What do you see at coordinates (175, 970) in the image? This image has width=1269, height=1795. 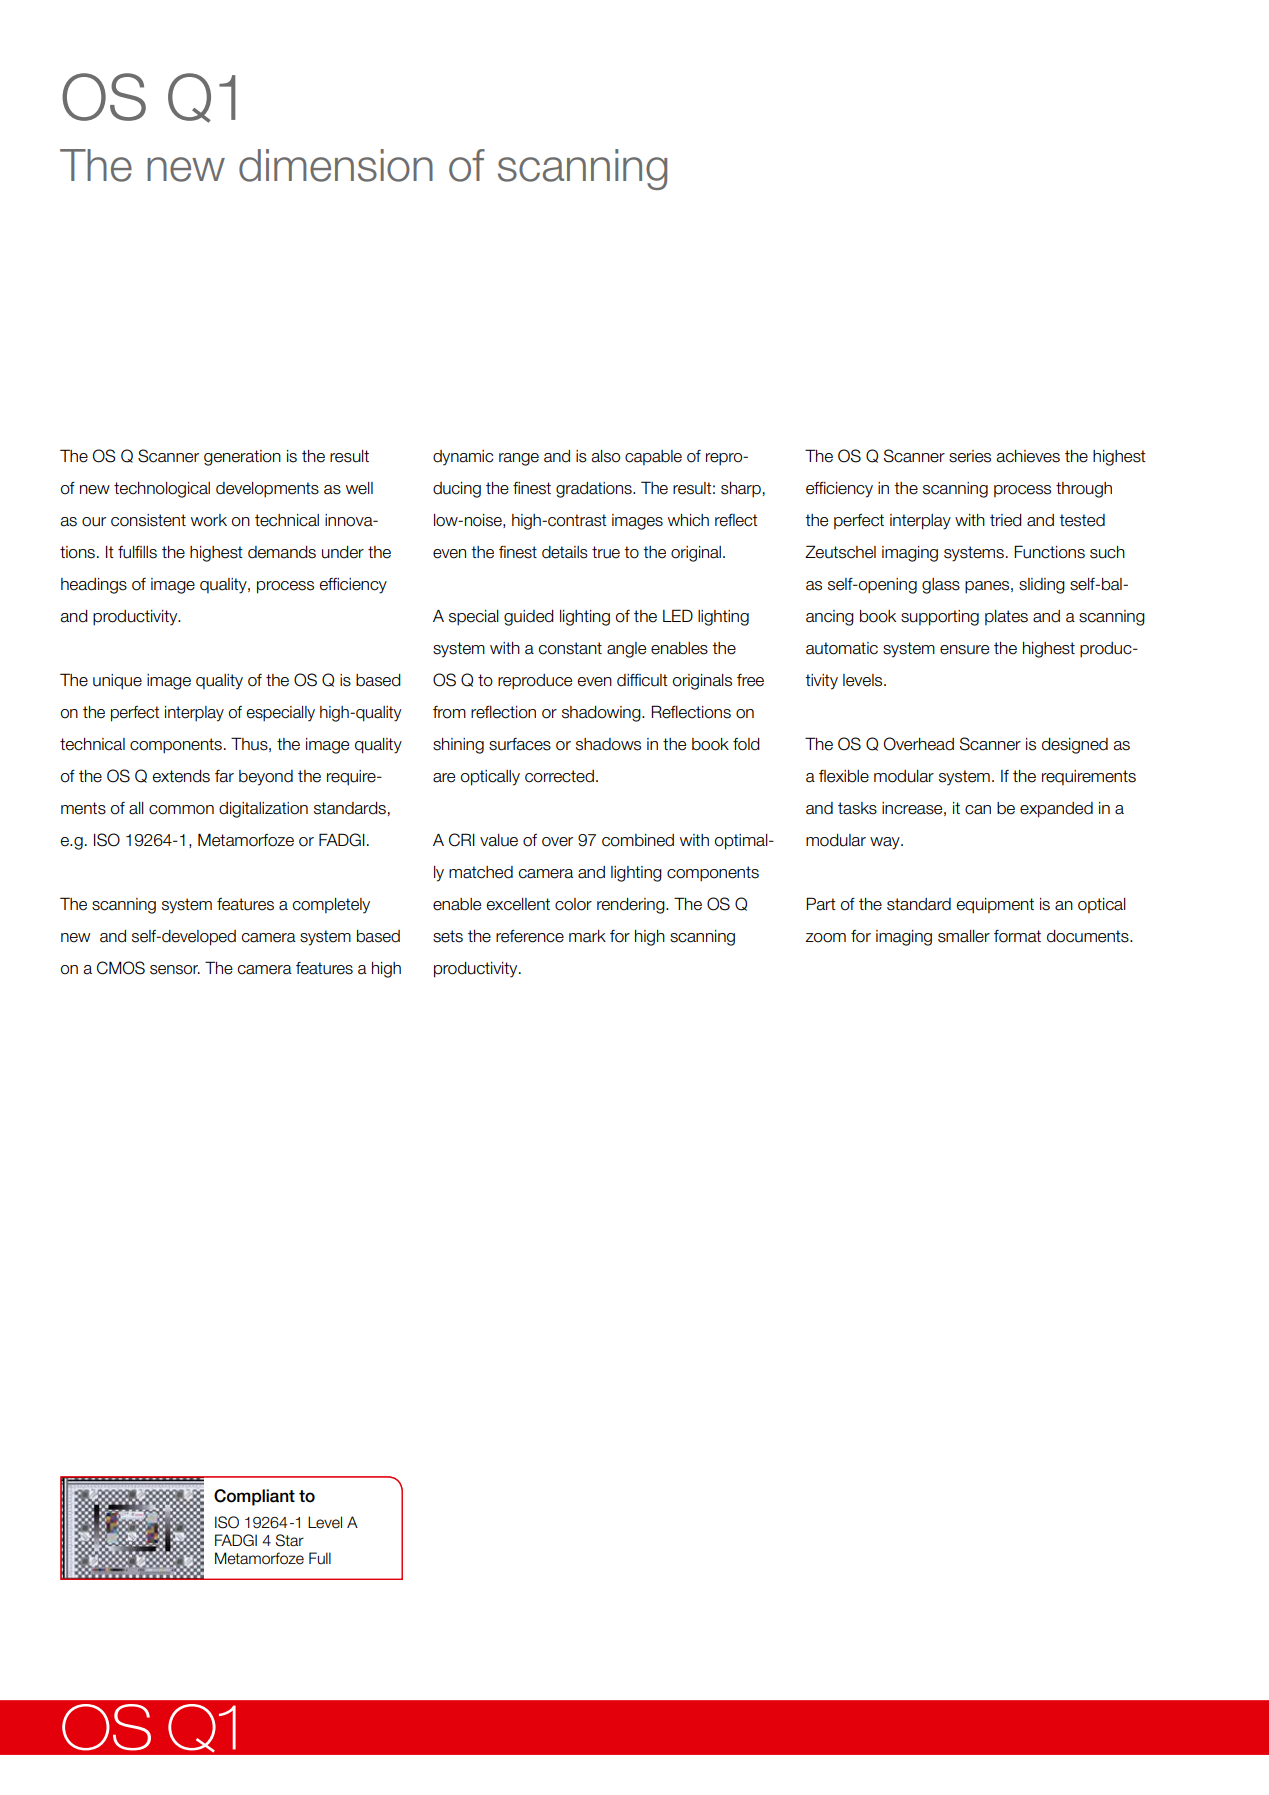 I see `sensor` at bounding box center [175, 970].
